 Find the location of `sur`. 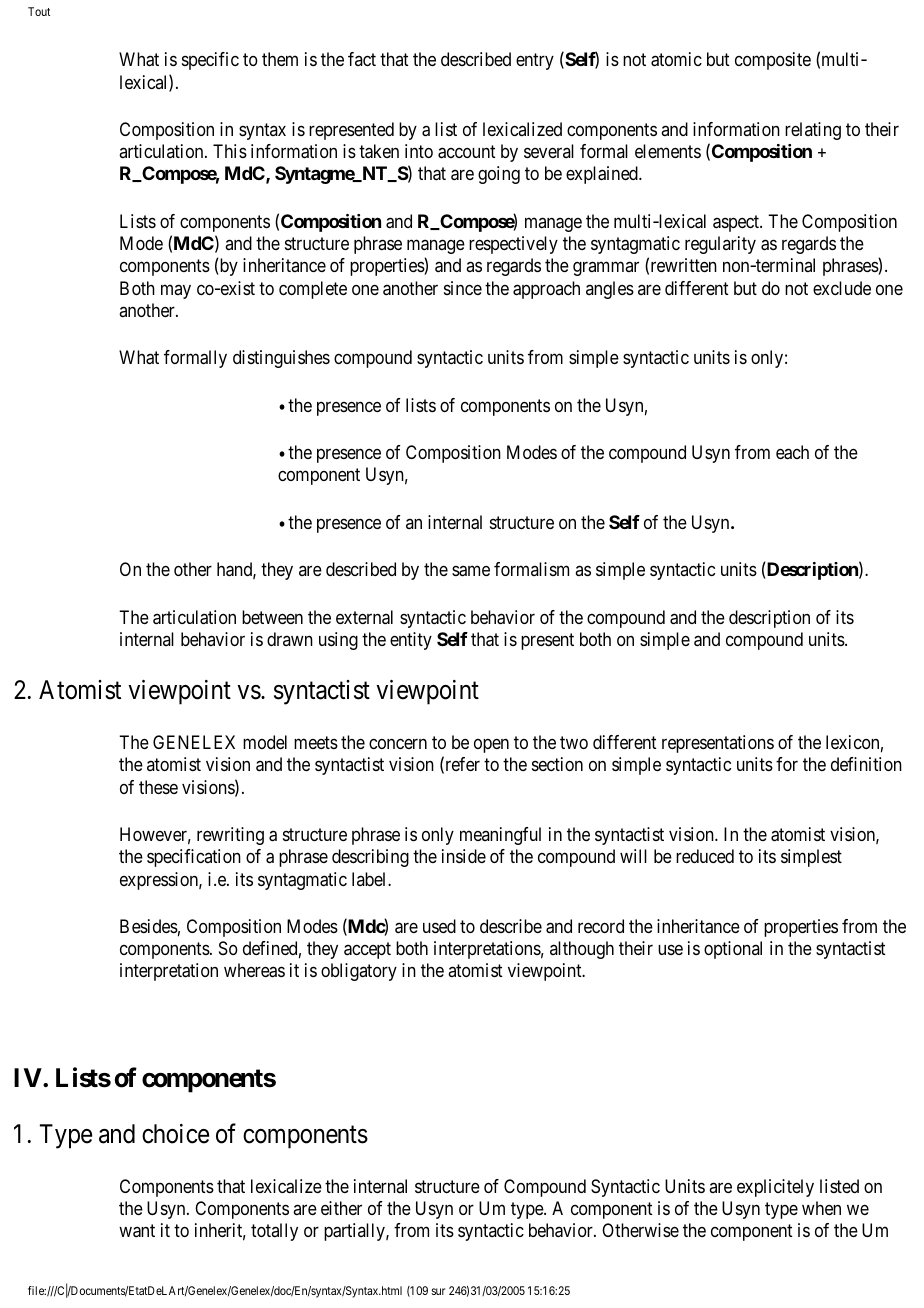

sur is located at coordinates (438, 1291).
